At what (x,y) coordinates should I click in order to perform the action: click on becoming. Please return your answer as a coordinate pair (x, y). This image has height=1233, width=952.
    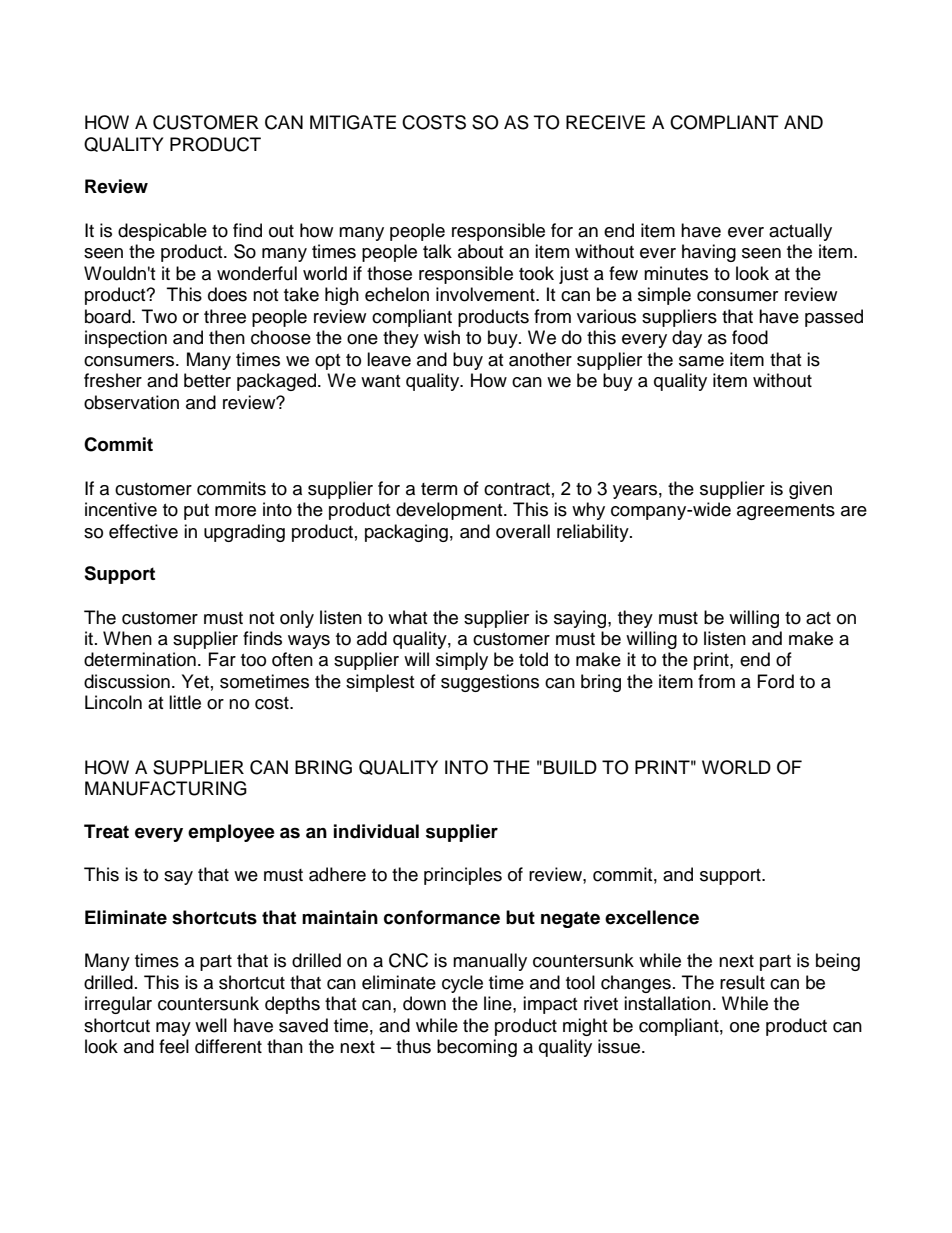
    Looking at the image, I should click on (477, 1048).
